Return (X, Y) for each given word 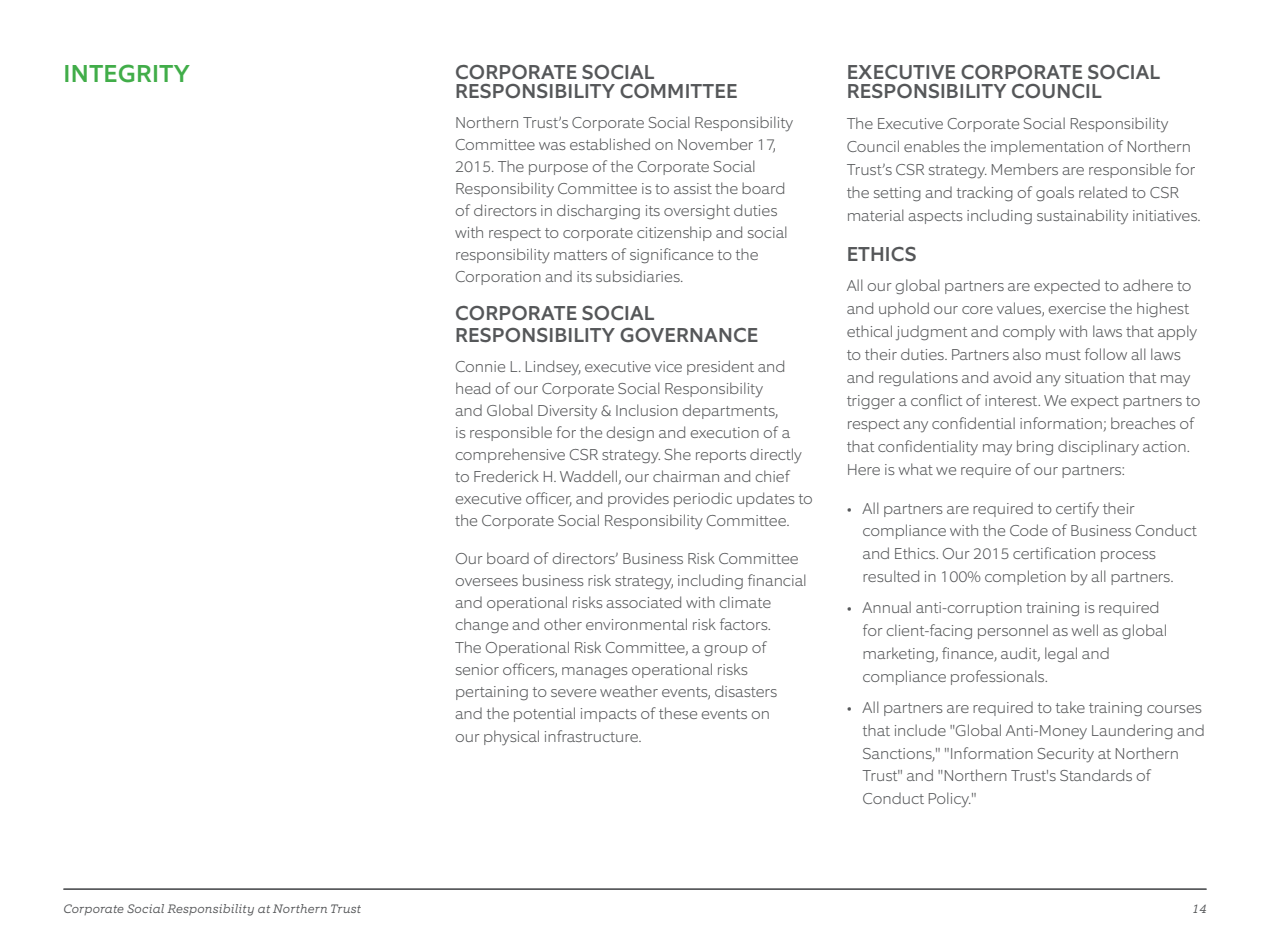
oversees (487, 582)
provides (638, 499)
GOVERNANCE (689, 335)
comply (1029, 333)
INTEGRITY (127, 73)
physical (511, 738)
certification (1054, 553)
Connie (480, 366)
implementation (1047, 147)
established (610, 144)
